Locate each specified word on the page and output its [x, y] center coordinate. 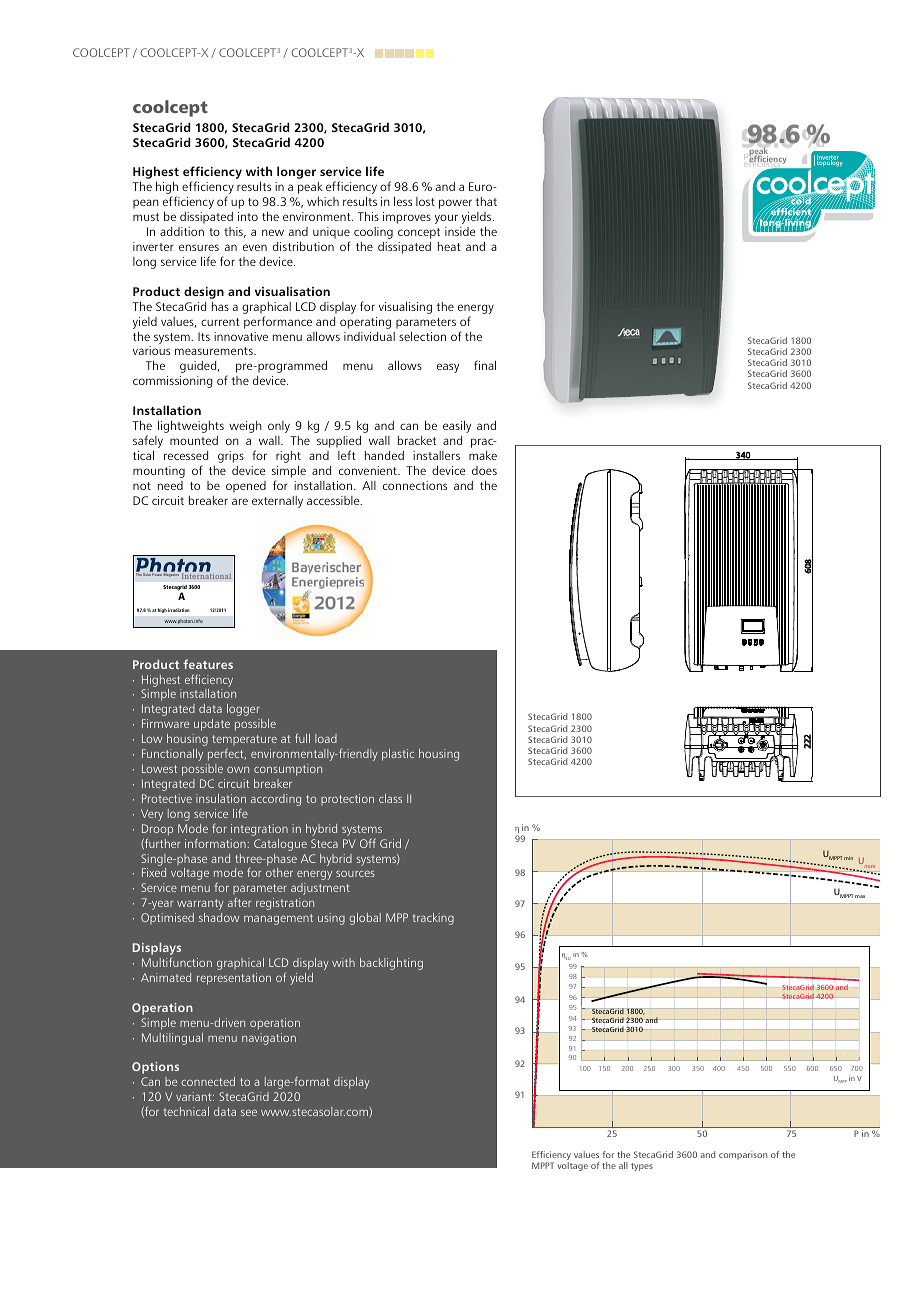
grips [231, 457]
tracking [433, 919]
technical [186, 1111]
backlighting [391, 964]
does [484, 470]
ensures [199, 247]
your [446, 219]
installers [436, 455]
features [208, 664]
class [390, 798]
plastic [398, 755]
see [249, 1113]
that [486, 201]
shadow [219, 917]
